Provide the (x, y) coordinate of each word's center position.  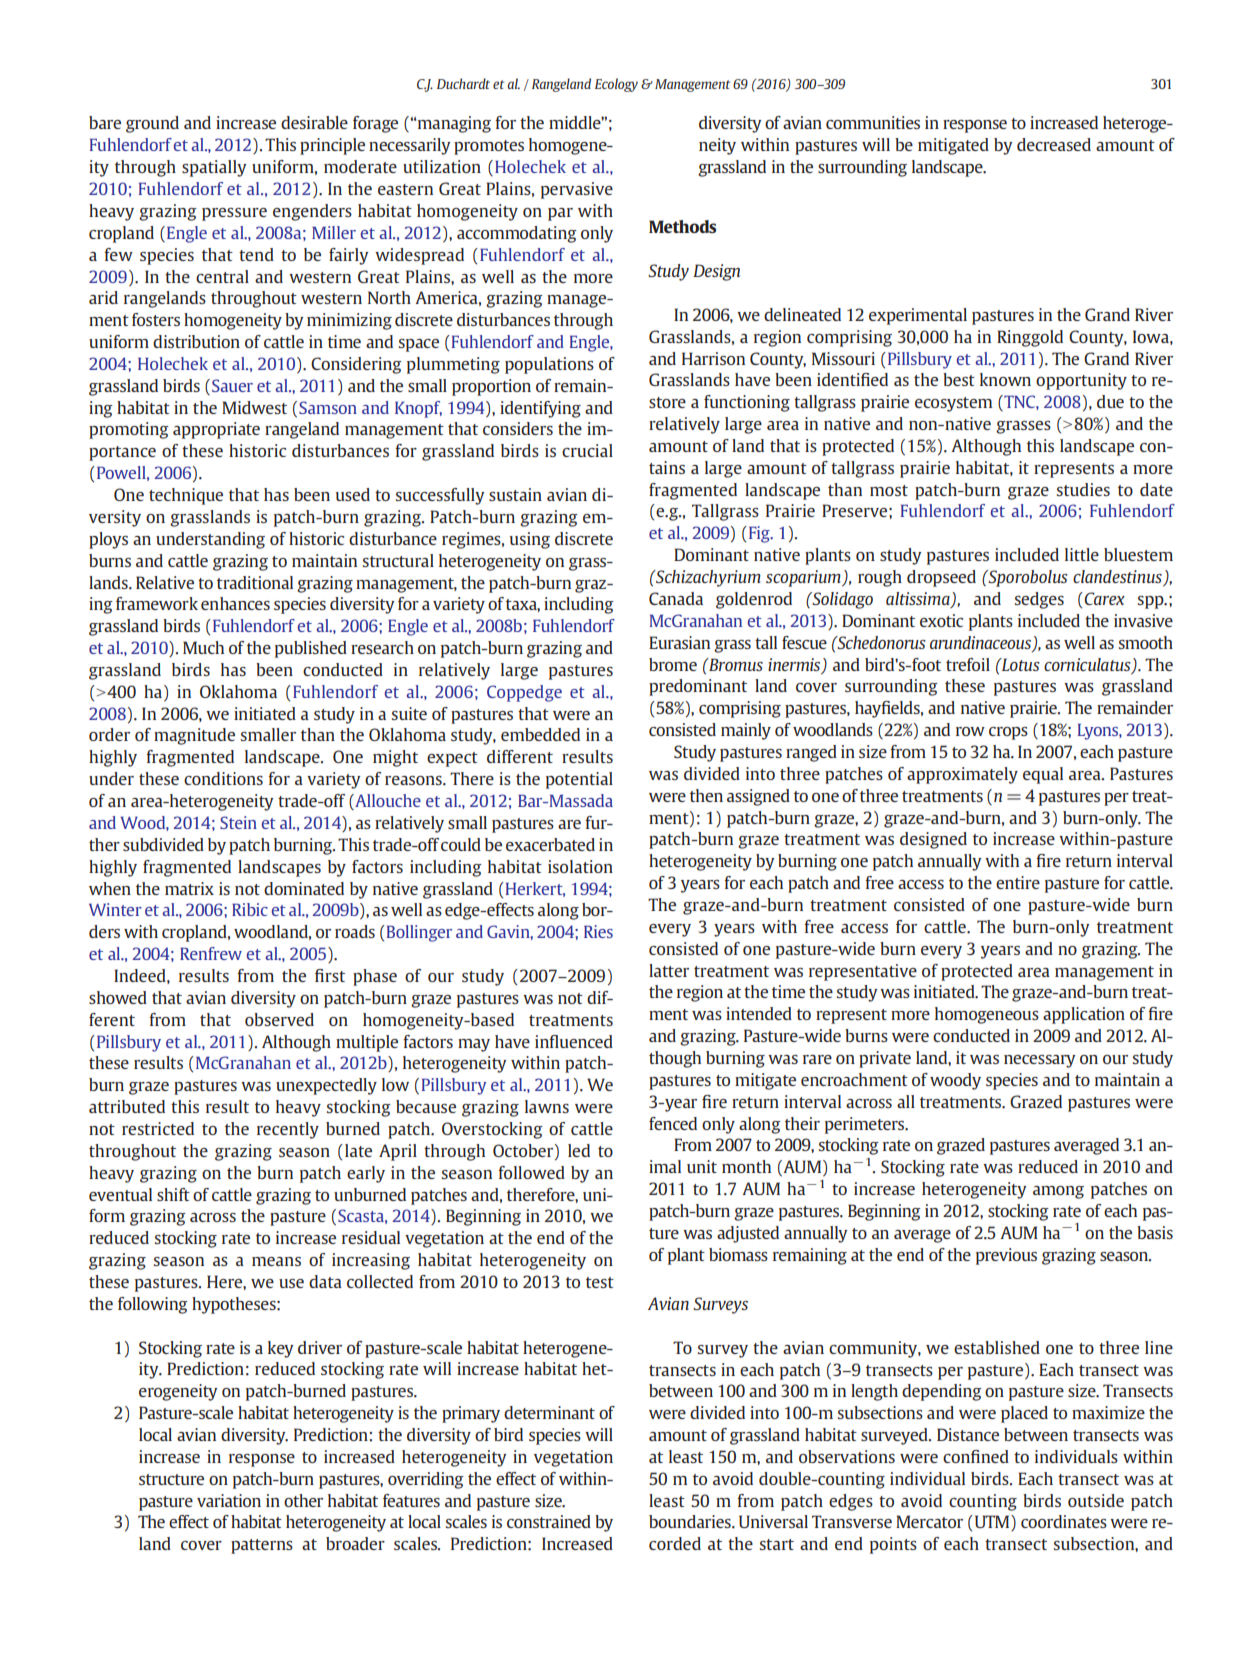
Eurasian (679, 642)
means (276, 1261)
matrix (189, 888)
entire (1018, 882)
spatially (214, 168)
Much (203, 647)
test (600, 1282)
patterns (262, 1546)
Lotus (1020, 664)
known (1005, 379)
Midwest (254, 407)
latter (669, 970)
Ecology (616, 85)
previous (1006, 1256)
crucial (587, 450)
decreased (1054, 144)
